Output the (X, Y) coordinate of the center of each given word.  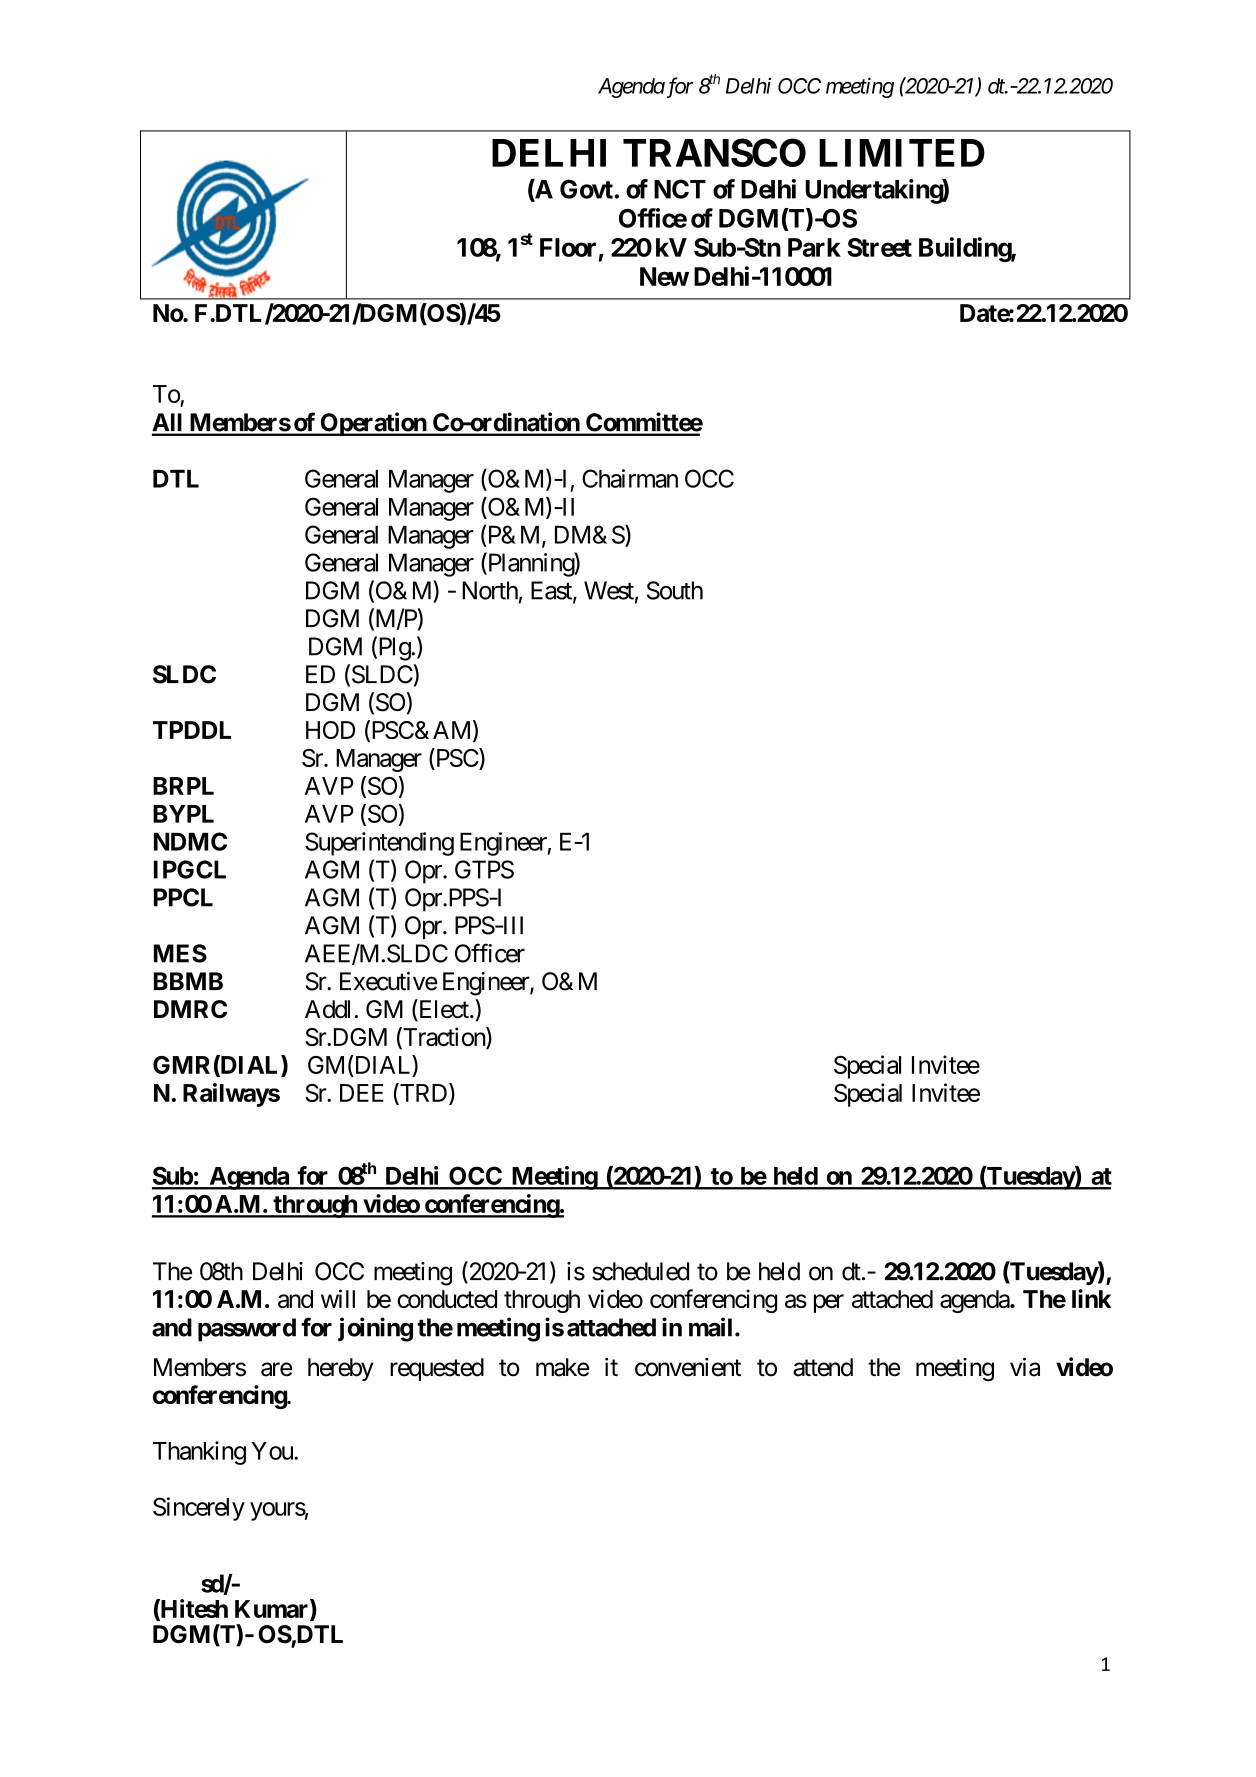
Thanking (199, 1453)
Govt (587, 189)
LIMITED (902, 153)
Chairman (630, 478)
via (1025, 1367)
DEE (362, 1093)
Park (814, 247)
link (1091, 1298)
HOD (330, 730)
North (490, 590)
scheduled (640, 1271)
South (675, 590)
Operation (373, 424)
